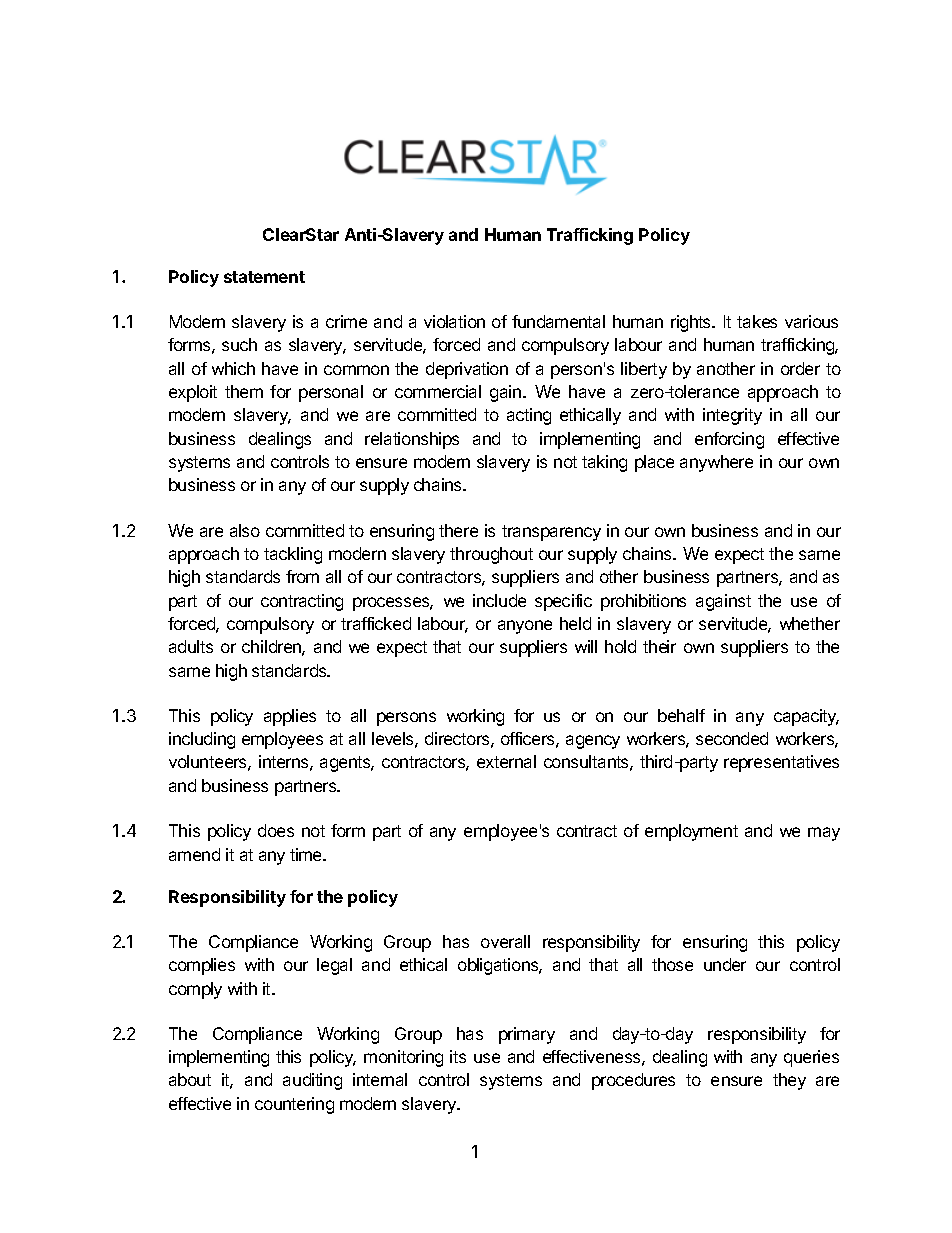 This screenshot has height=1233, width=952. Describe the element at coordinates (732, 738) in the screenshot. I see `seconded` at that location.
